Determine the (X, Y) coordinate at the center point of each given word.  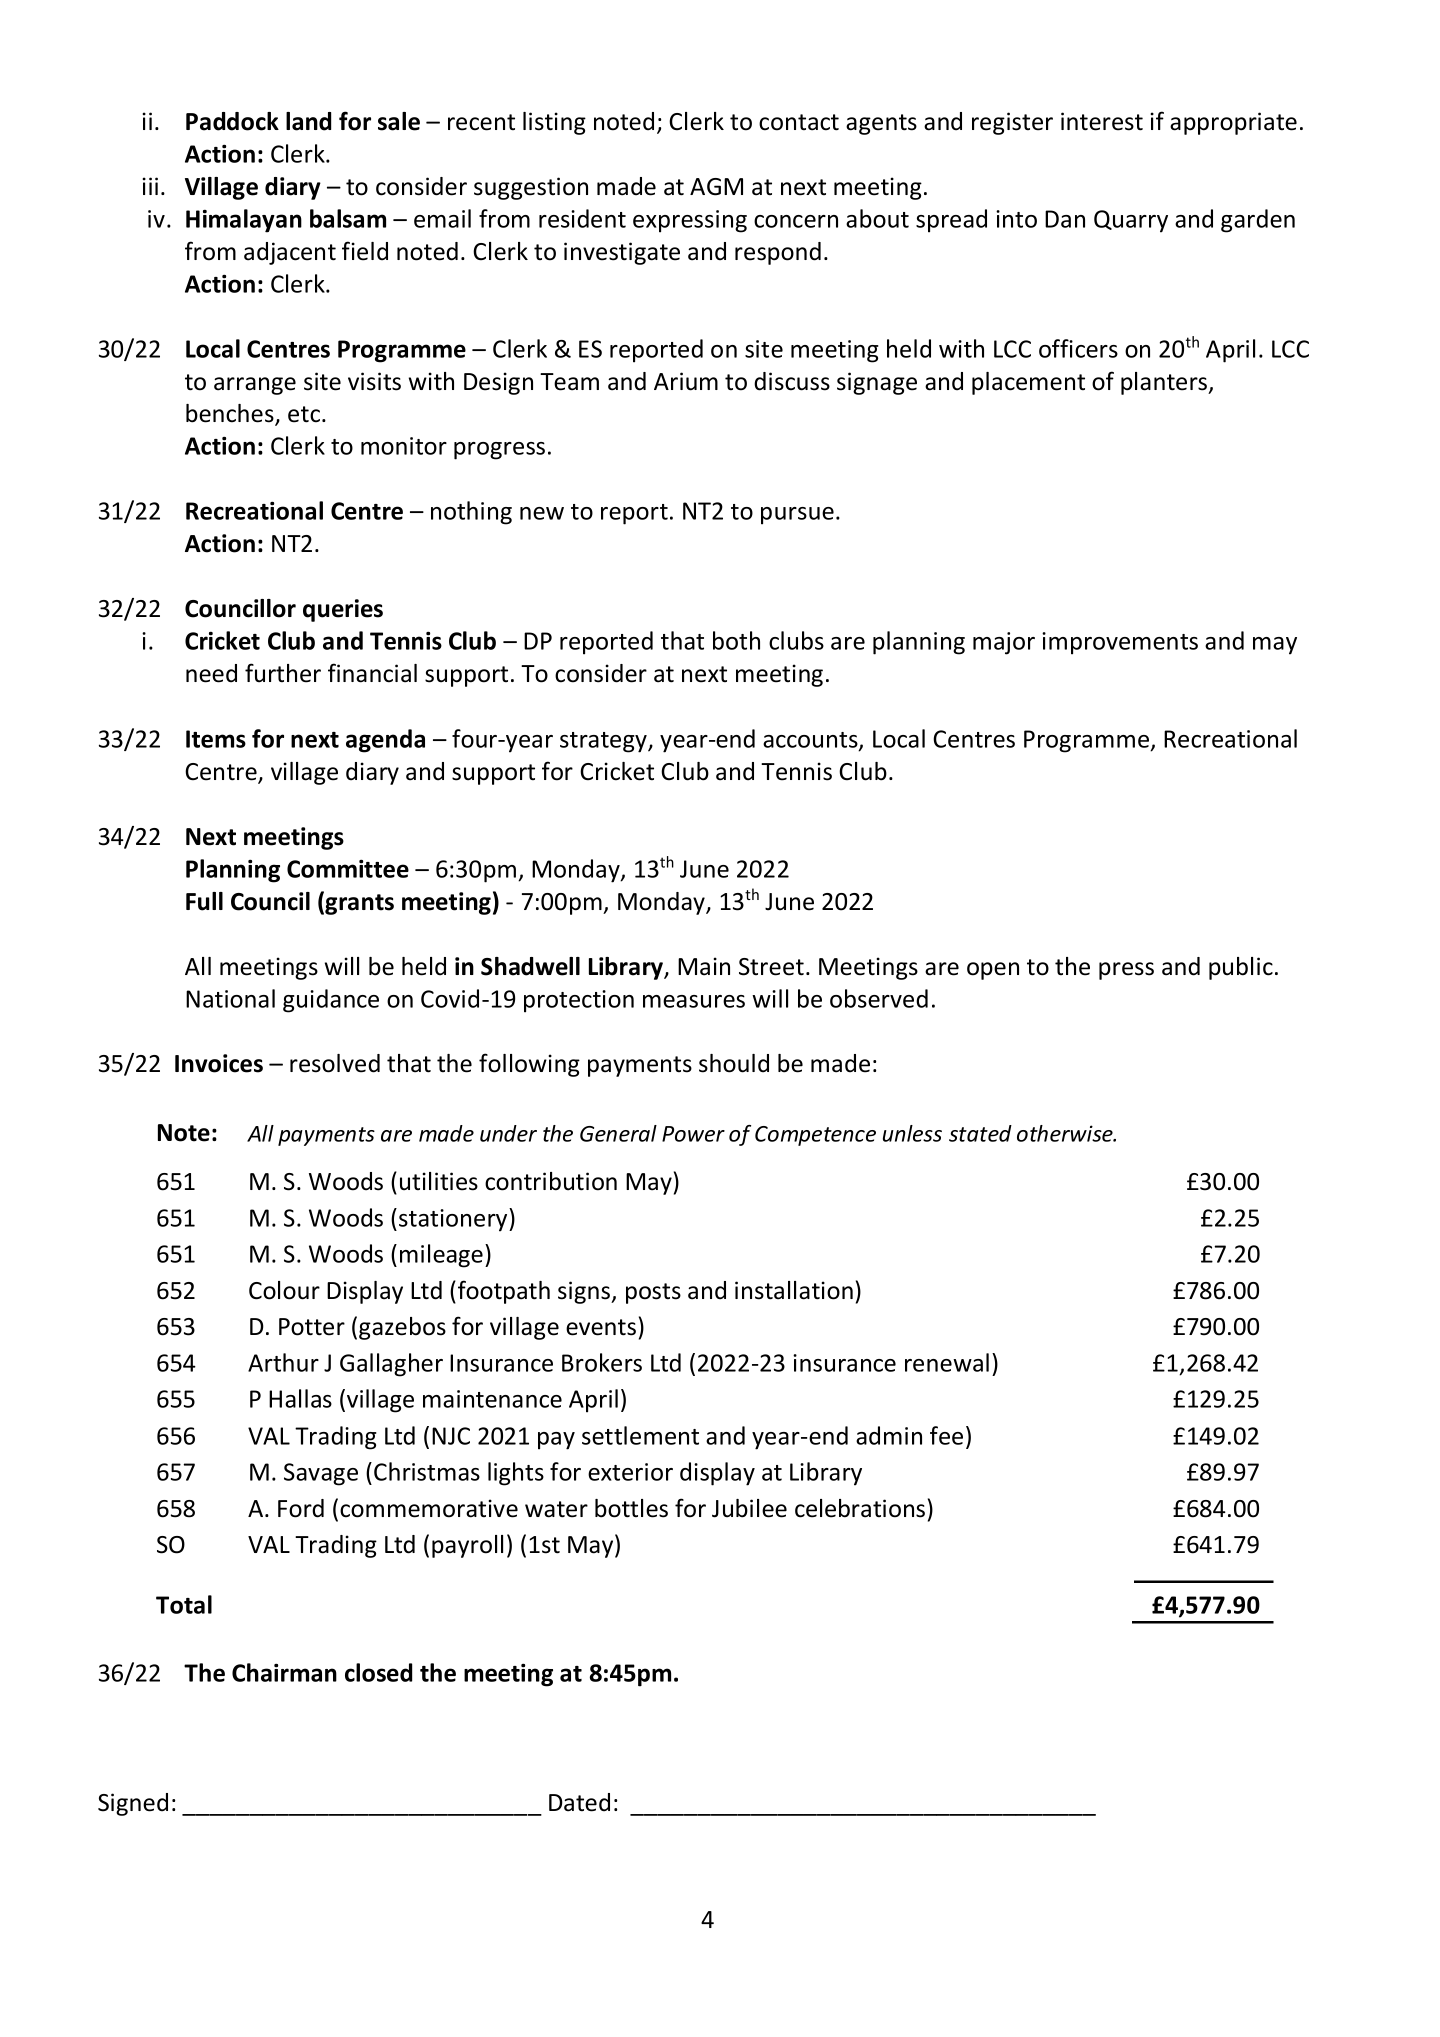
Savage (321, 1474)
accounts (811, 741)
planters (1165, 383)
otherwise (1066, 1133)
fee (946, 1435)
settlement (640, 1435)
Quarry (1131, 221)
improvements (1120, 643)
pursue (797, 516)
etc (304, 414)
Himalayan (244, 221)
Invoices (219, 1063)
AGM (716, 187)
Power (693, 1134)
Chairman (284, 1672)
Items (216, 739)
